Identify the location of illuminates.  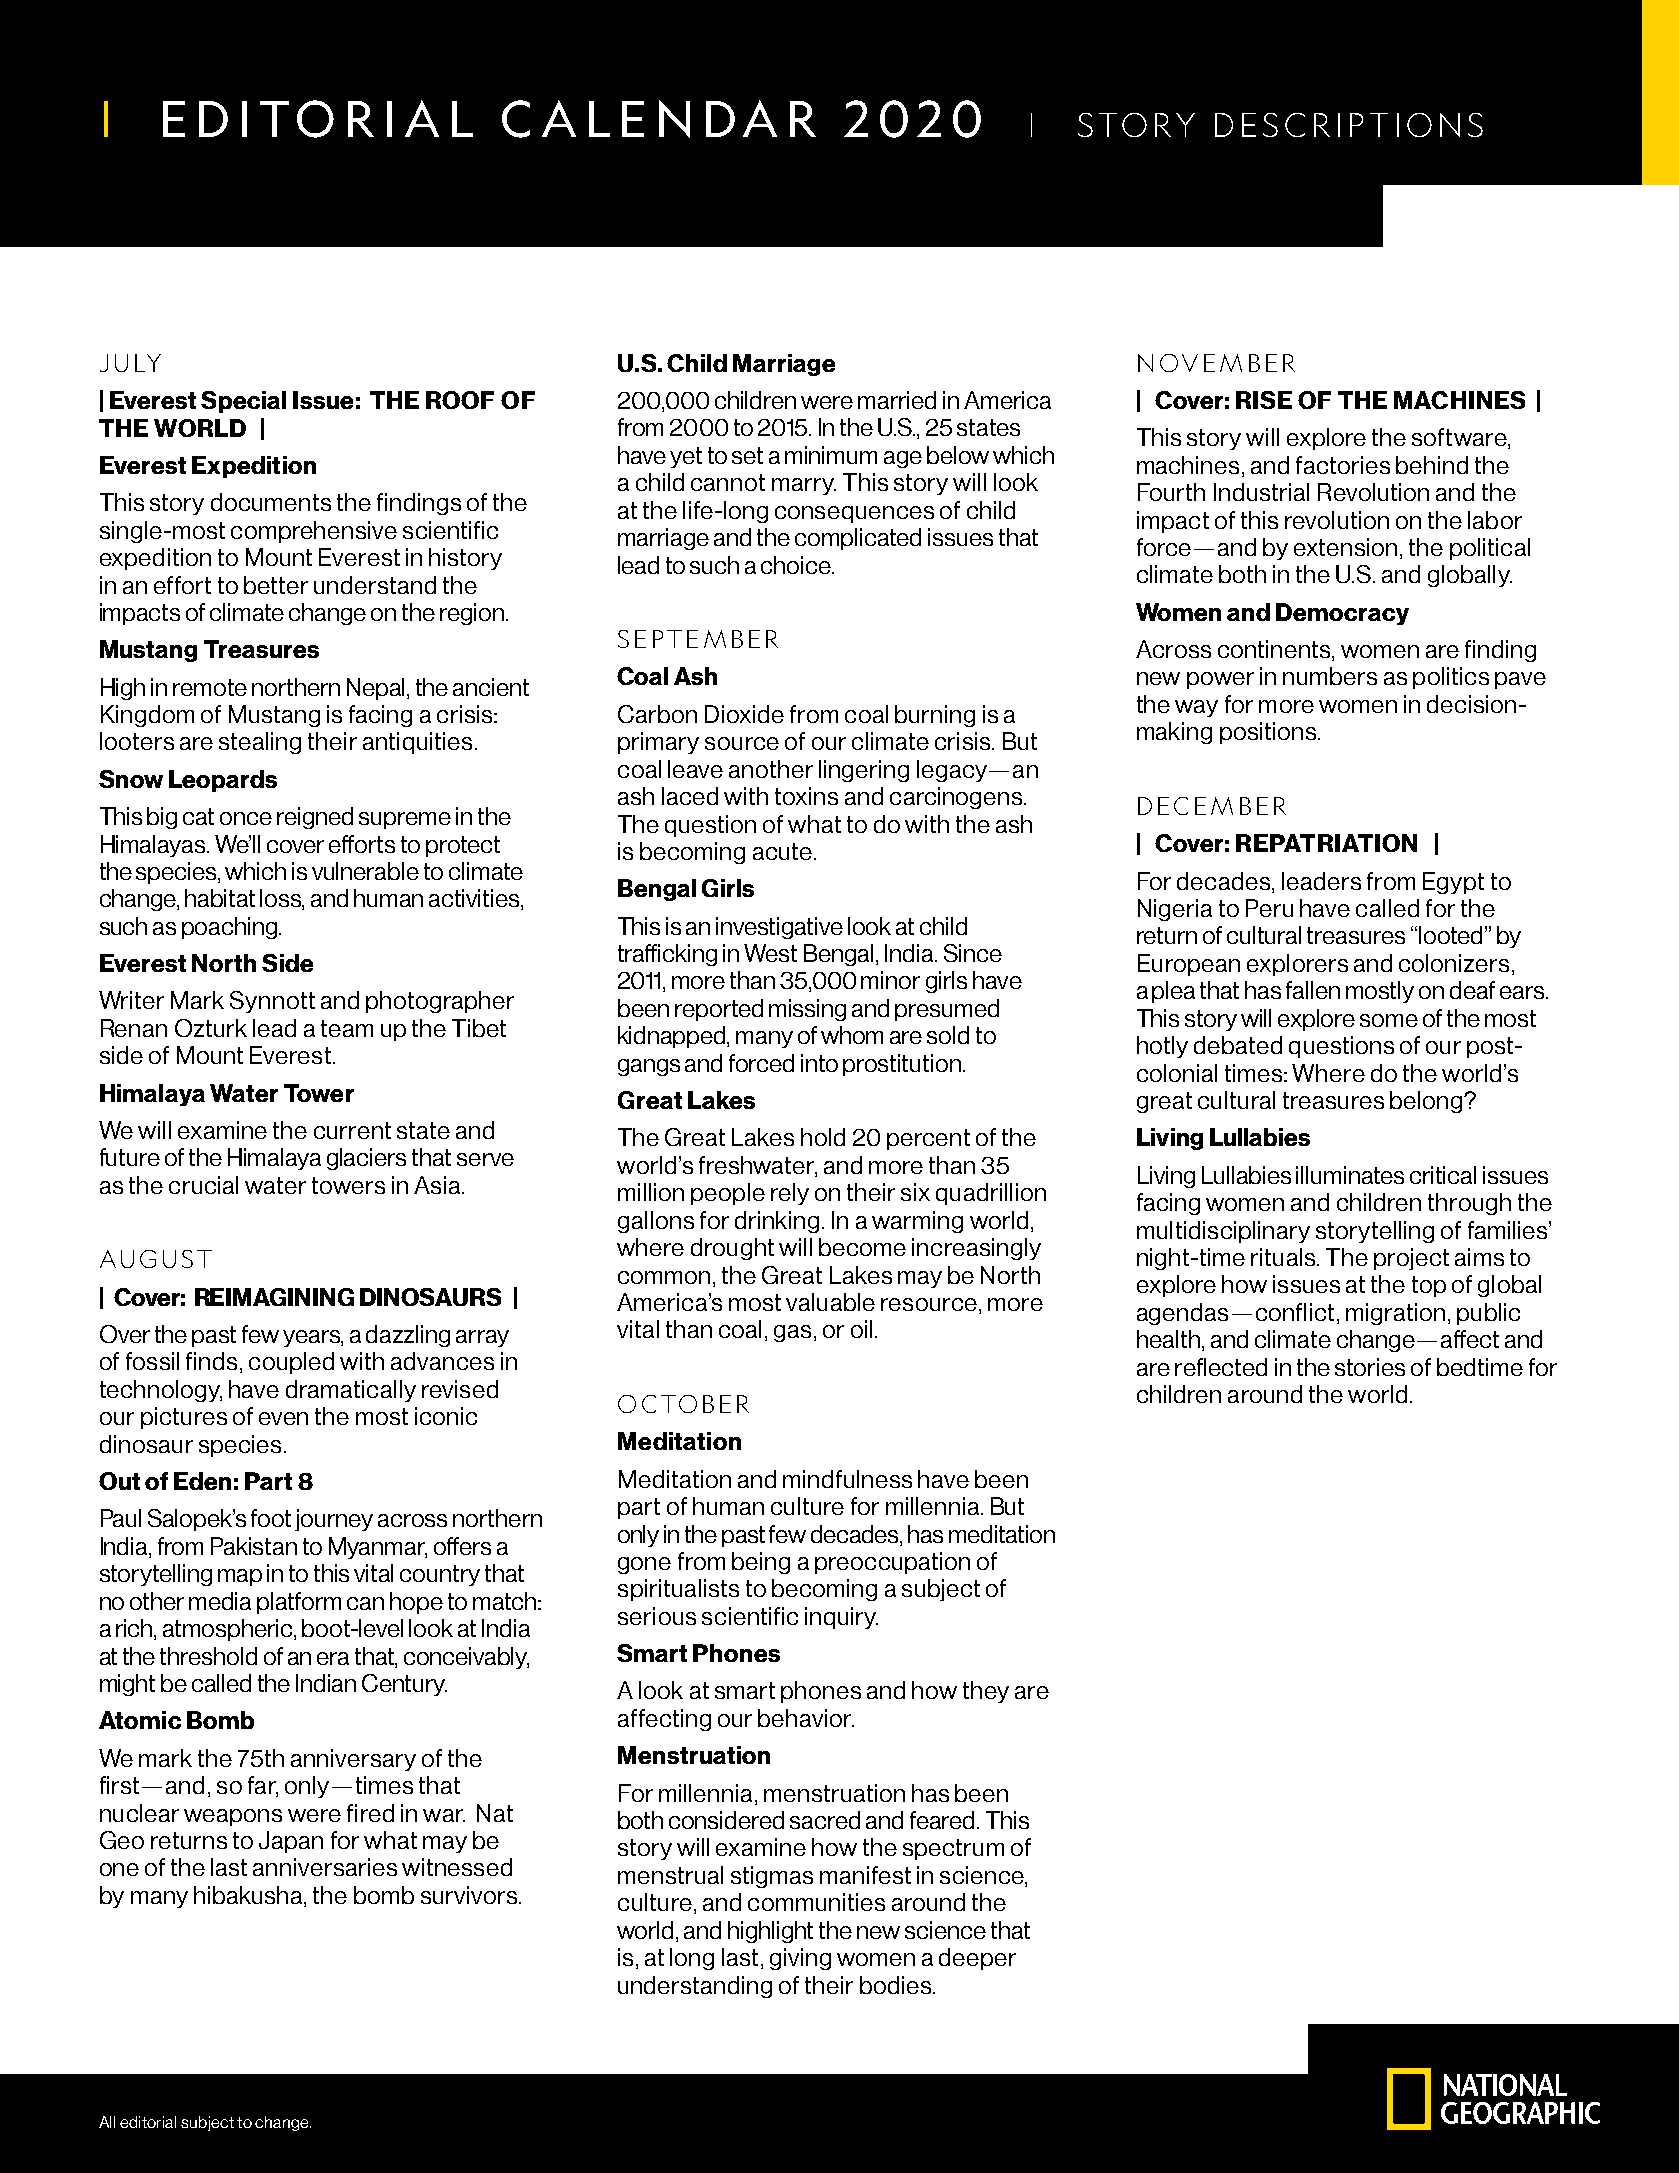
(1350, 1175).
